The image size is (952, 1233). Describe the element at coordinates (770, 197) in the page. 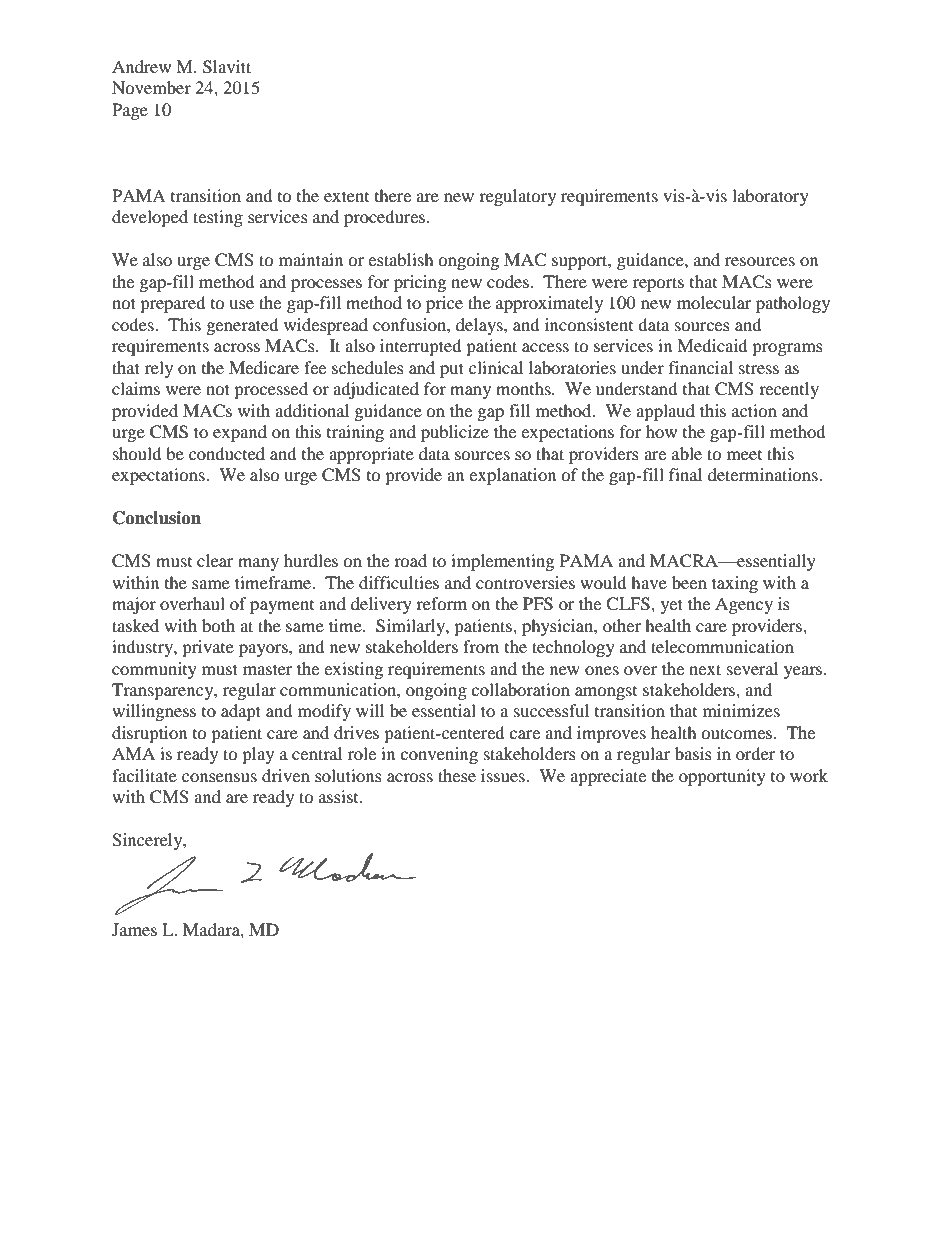

I see `laboratory` at that location.
